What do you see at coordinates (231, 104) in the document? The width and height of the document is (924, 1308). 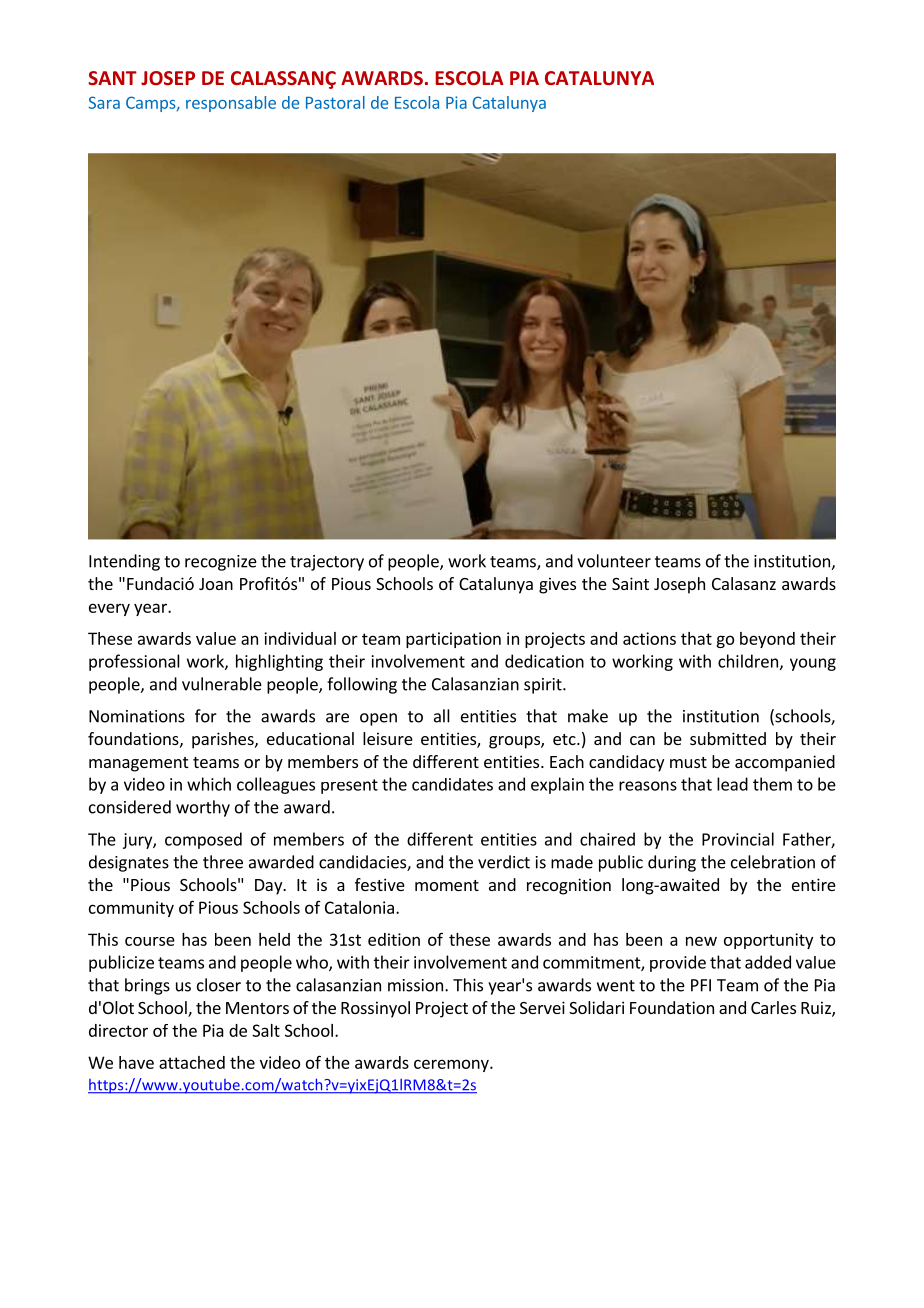 I see `responsable` at bounding box center [231, 104].
